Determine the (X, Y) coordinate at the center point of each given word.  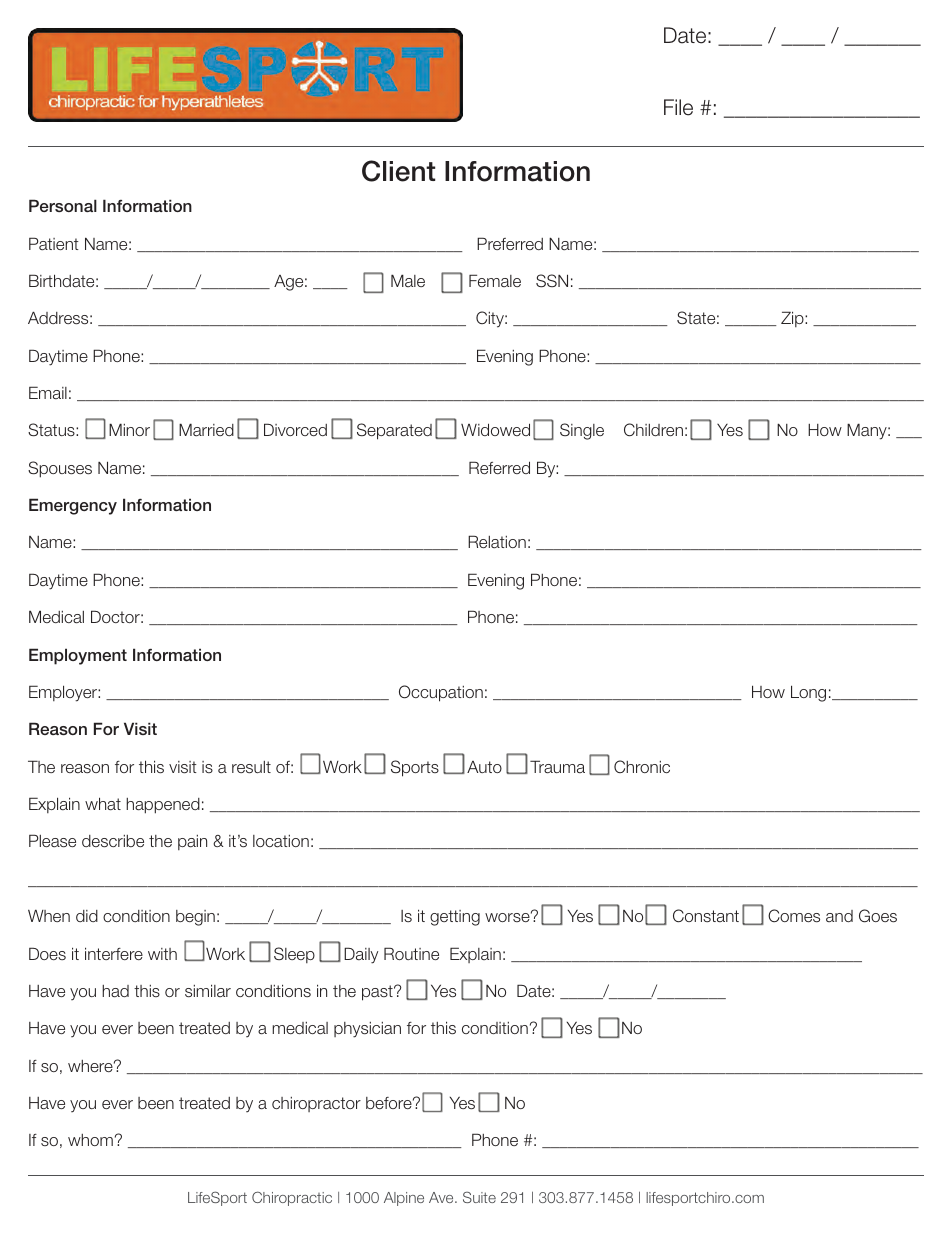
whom (90, 1140)
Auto (484, 767)
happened (163, 806)
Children (653, 430)
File (678, 107)
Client (398, 171)
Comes (794, 915)
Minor (129, 429)
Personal (63, 205)
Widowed (495, 429)
